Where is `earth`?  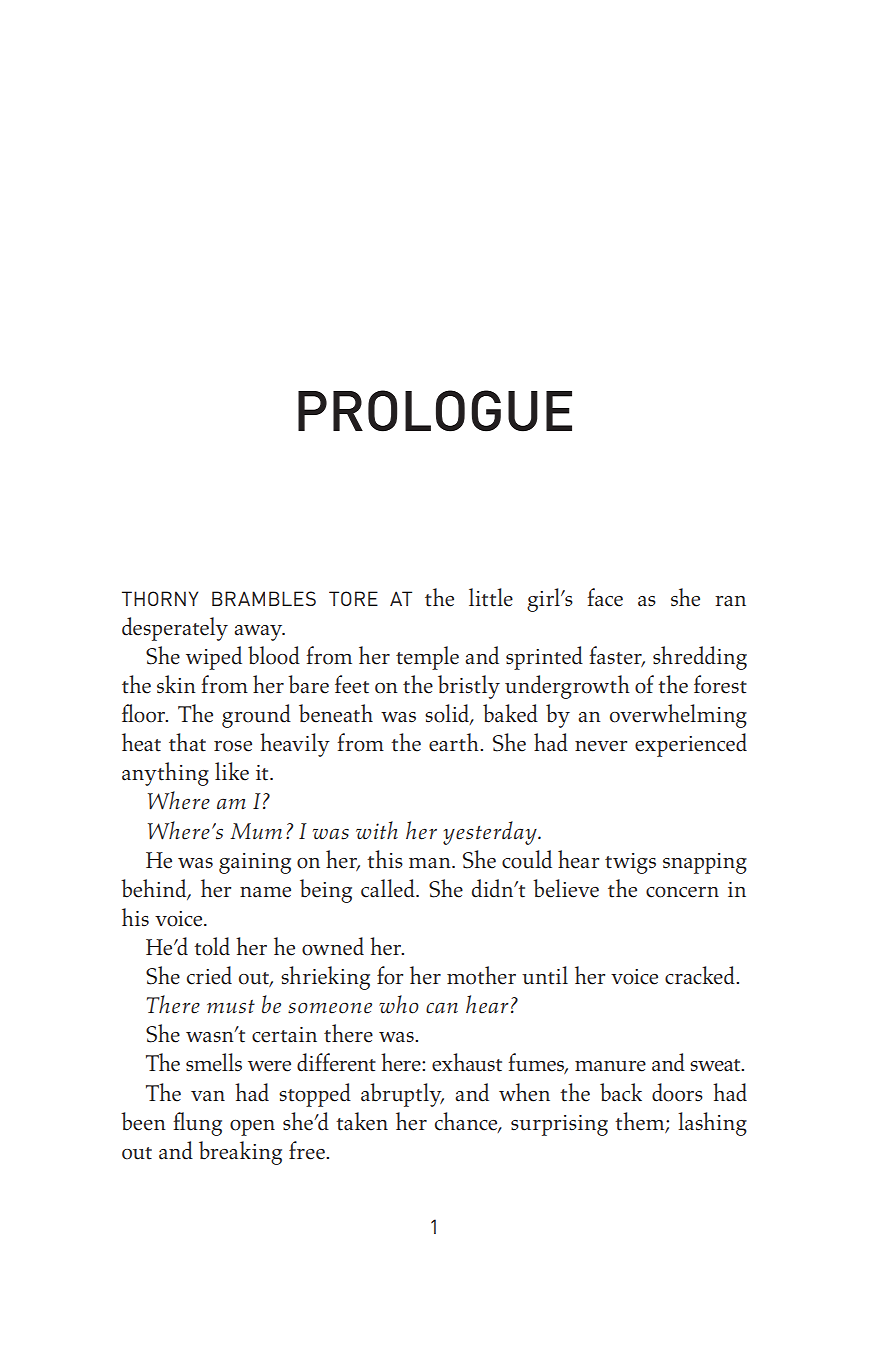
earth is located at coordinates (455, 742).
